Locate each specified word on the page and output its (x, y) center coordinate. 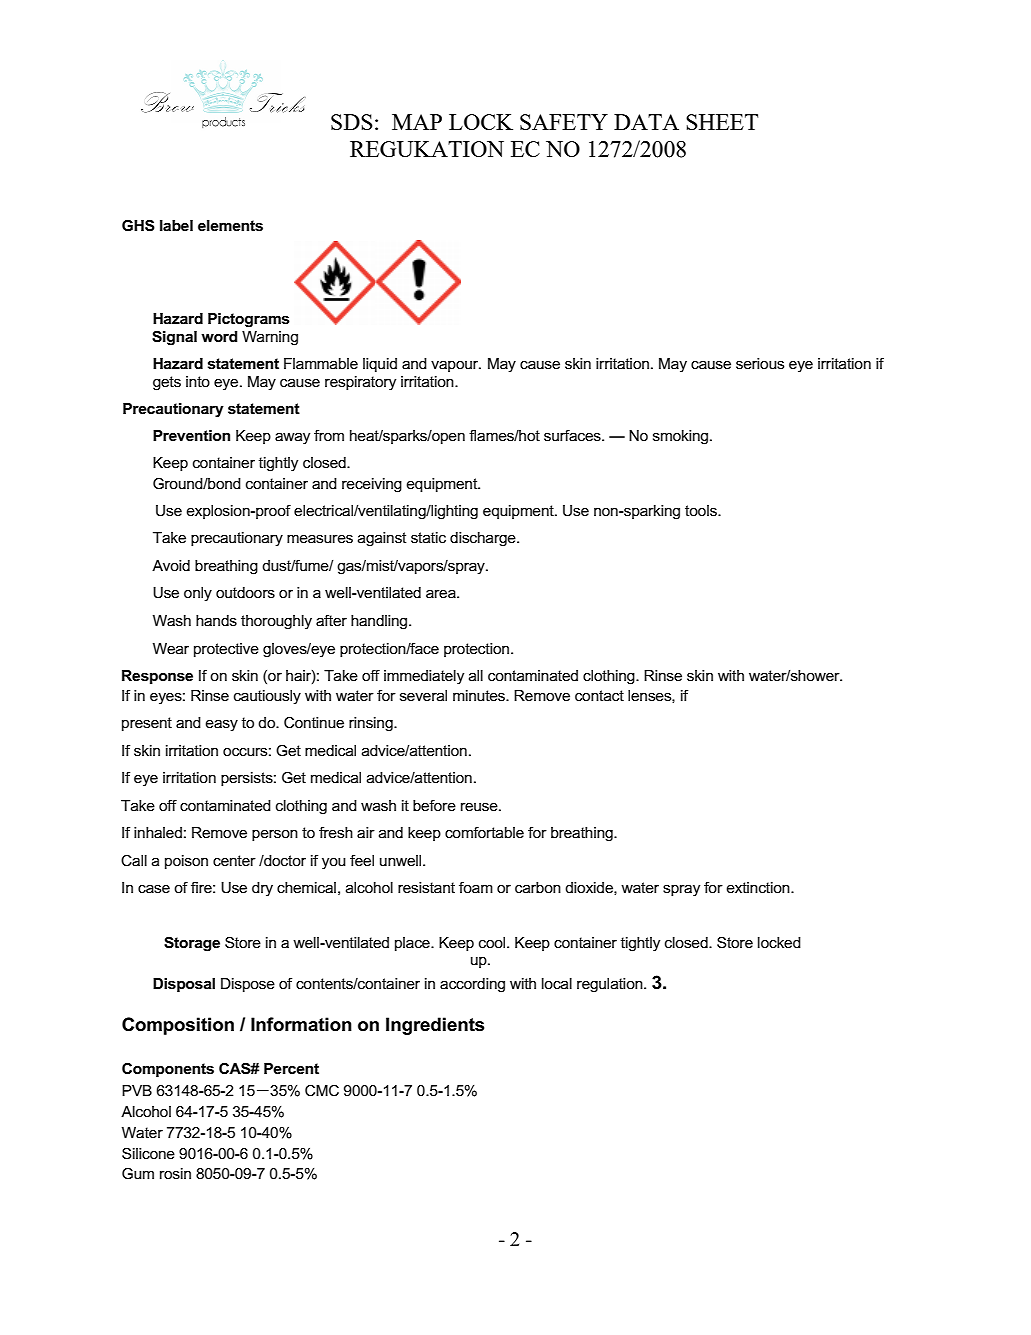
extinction (759, 887)
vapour (456, 366)
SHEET (722, 122)
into (198, 381)
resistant (426, 887)
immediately (424, 677)
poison (186, 862)
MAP (417, 122)
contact (599, 695)
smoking (682, 437)
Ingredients (435, 1026)
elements (230, 225)
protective (226, 650)
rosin (175, 1173)
